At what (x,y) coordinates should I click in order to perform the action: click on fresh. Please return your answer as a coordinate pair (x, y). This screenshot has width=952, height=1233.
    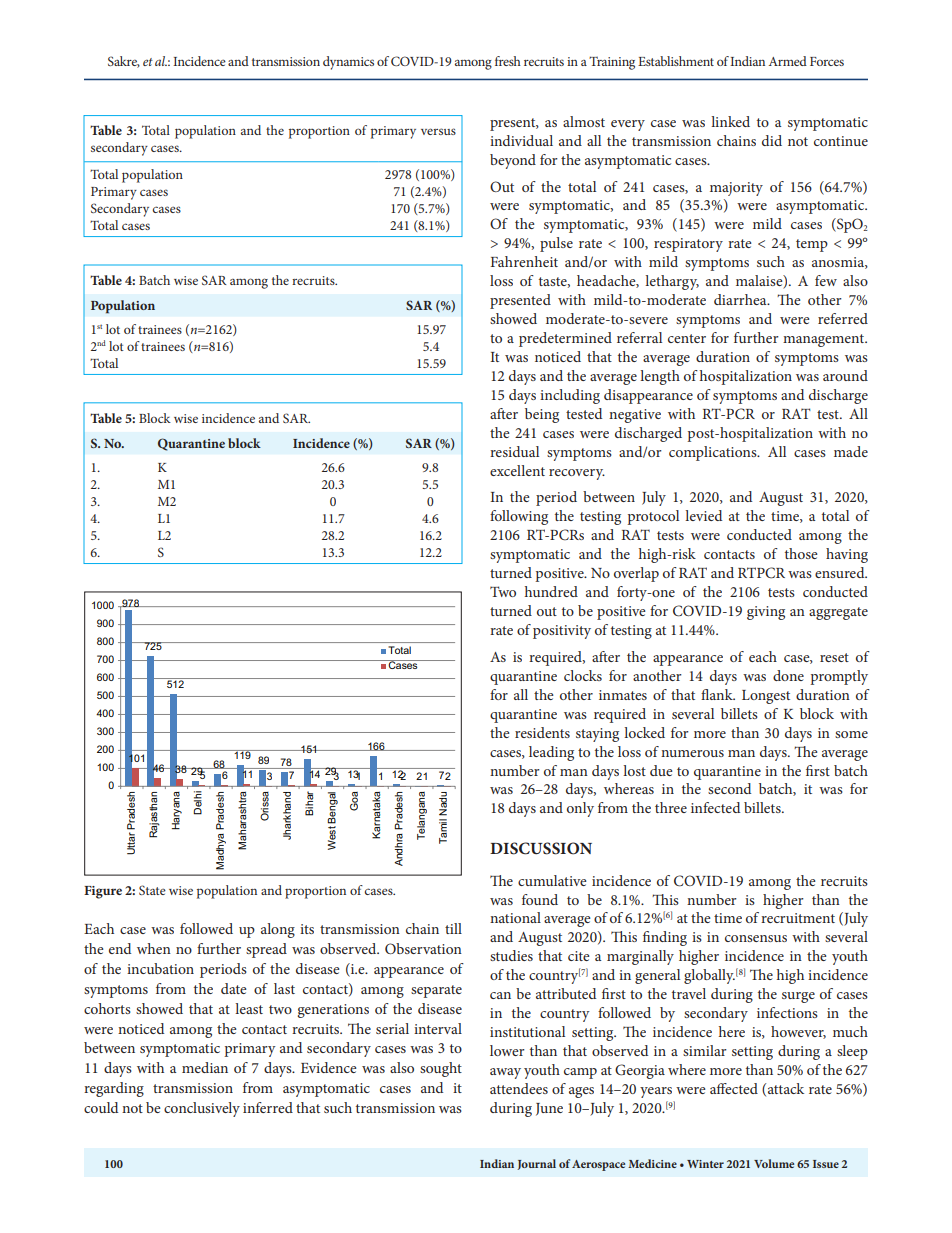
    Looking at the image, I should click on (508, 61).
